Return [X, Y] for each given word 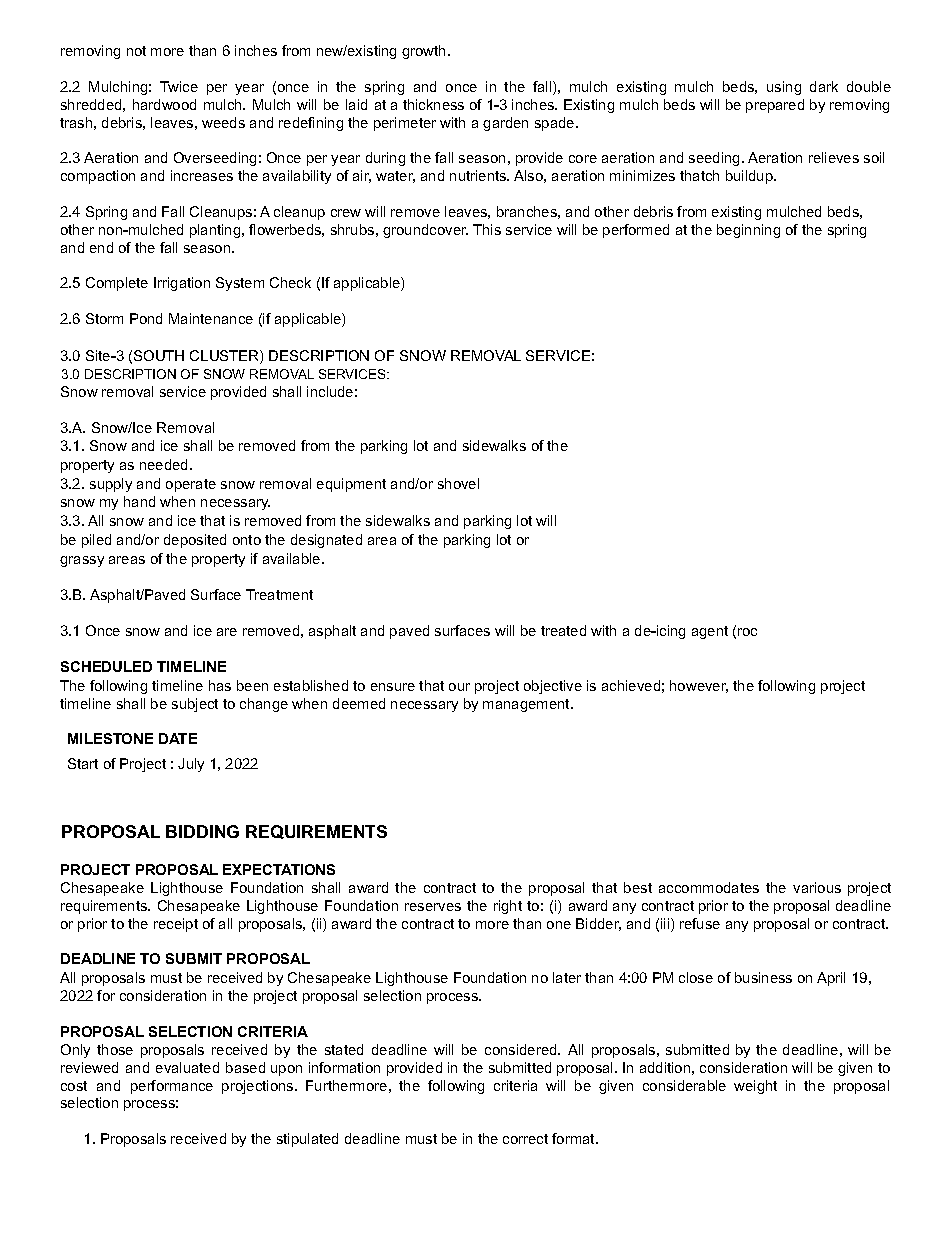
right [508, 907]
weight [755, 1087]
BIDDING [202, 831]
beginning [748, 231]
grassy [82, 561]
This [487, 229]
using [784, 88]
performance [172, 1087]
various [817, 887]
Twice [179, 86]
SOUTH [159, 355]
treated [563, 630]
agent [710, 632]
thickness [433, 104]
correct [525, 1139]
